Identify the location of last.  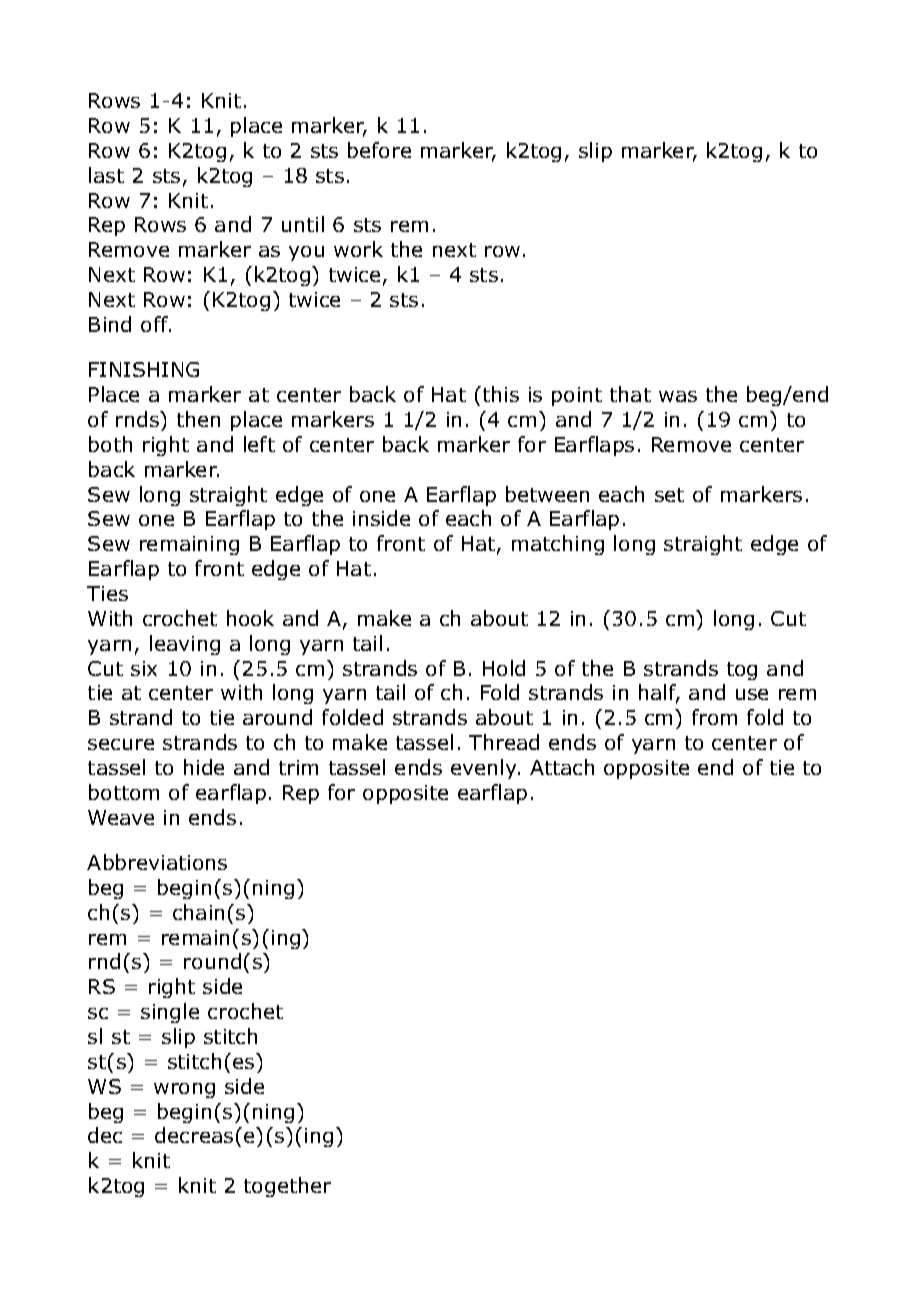
(106, 175).
